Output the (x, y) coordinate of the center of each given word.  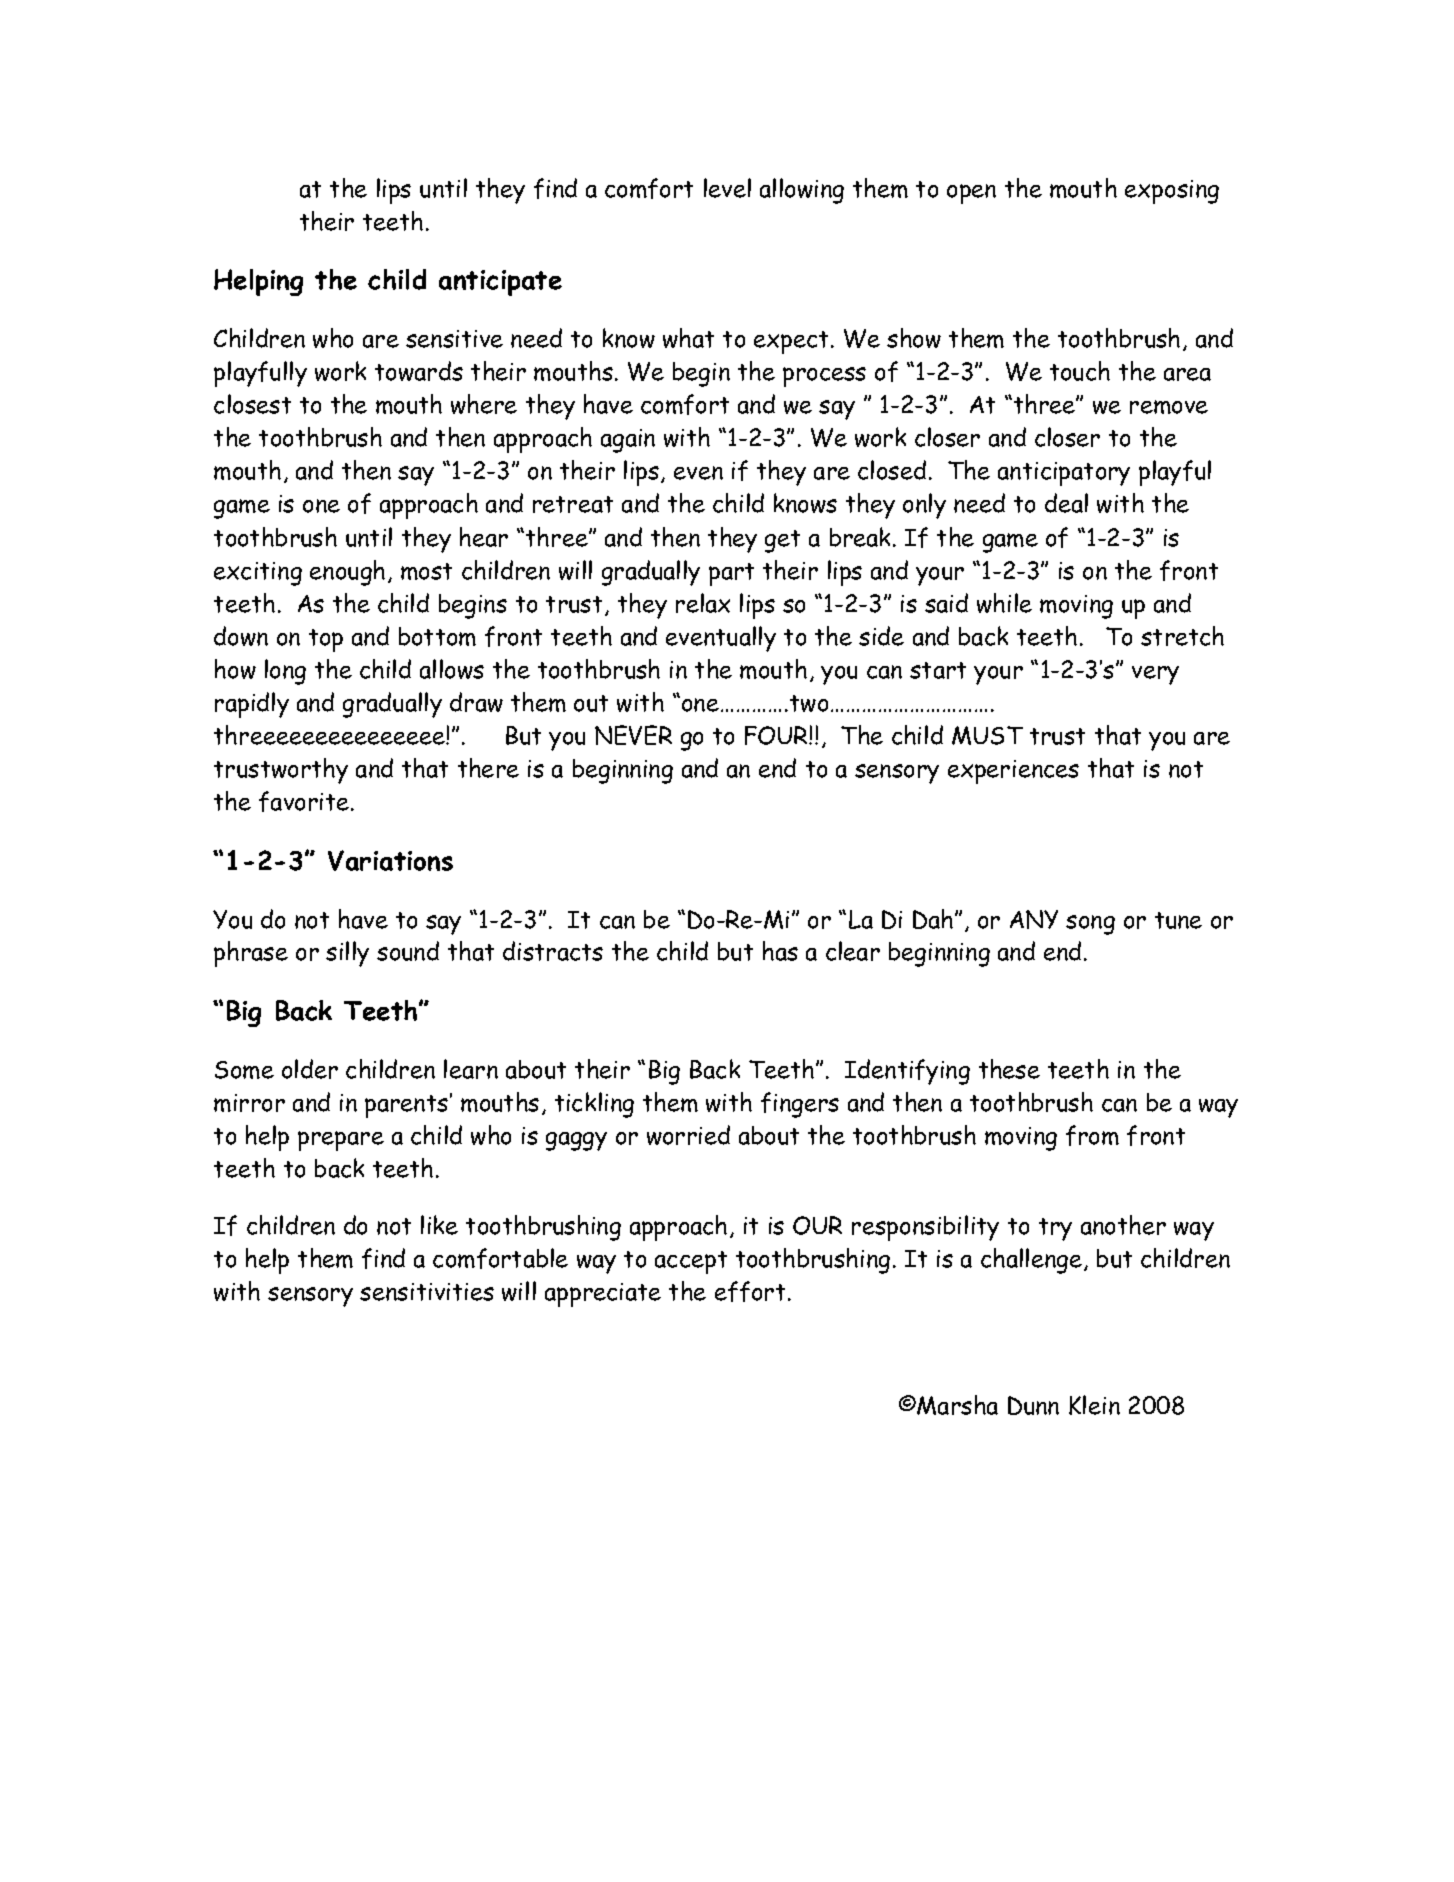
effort (750, 1291)
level (727, 188)
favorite (304, 801)
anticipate (500, 283)
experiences (1013, 772)
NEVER (633, 735)
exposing (1172, 192)
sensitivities (427, 1292)
